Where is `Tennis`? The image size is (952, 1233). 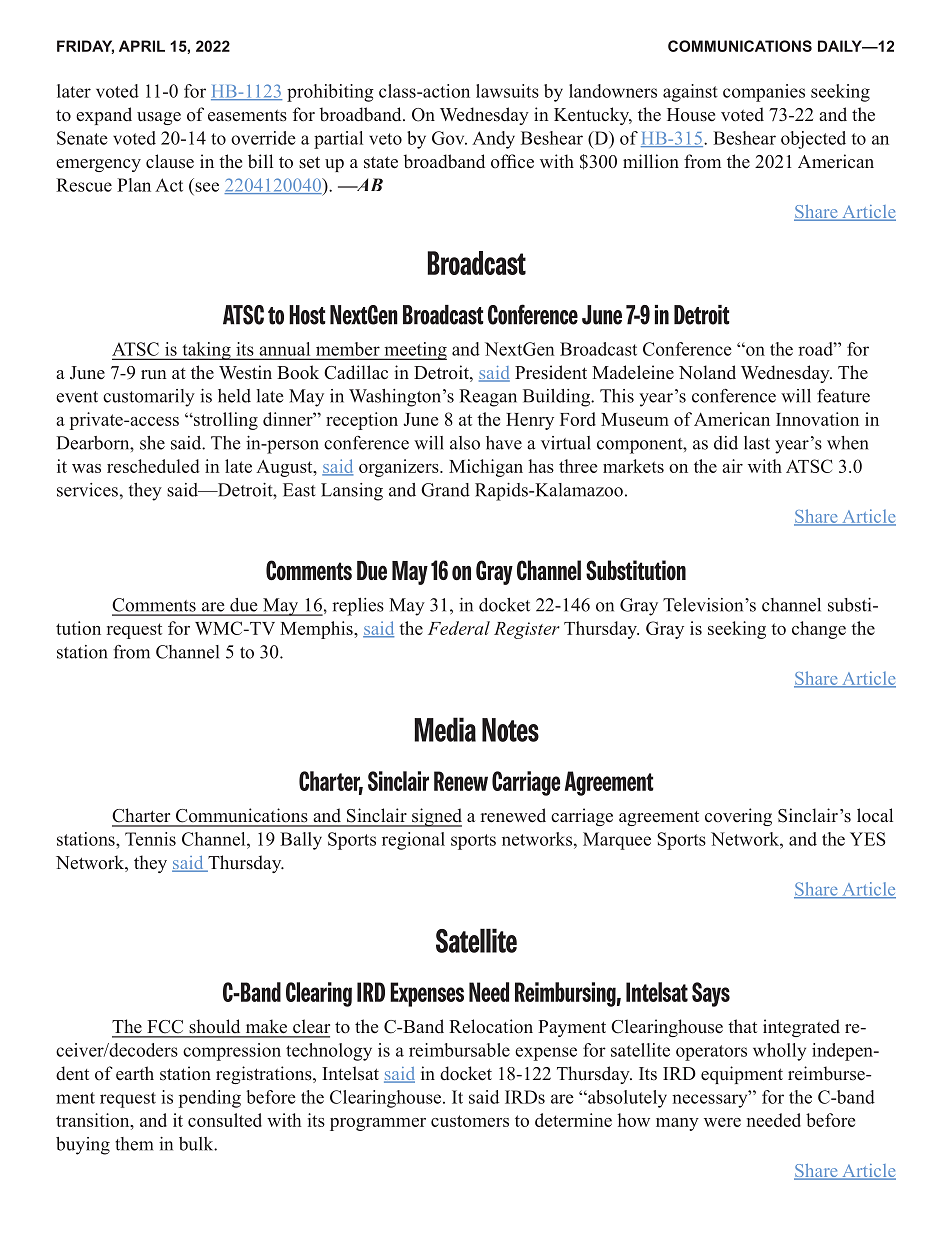 Tennis is located at coordinates (150, 839).
